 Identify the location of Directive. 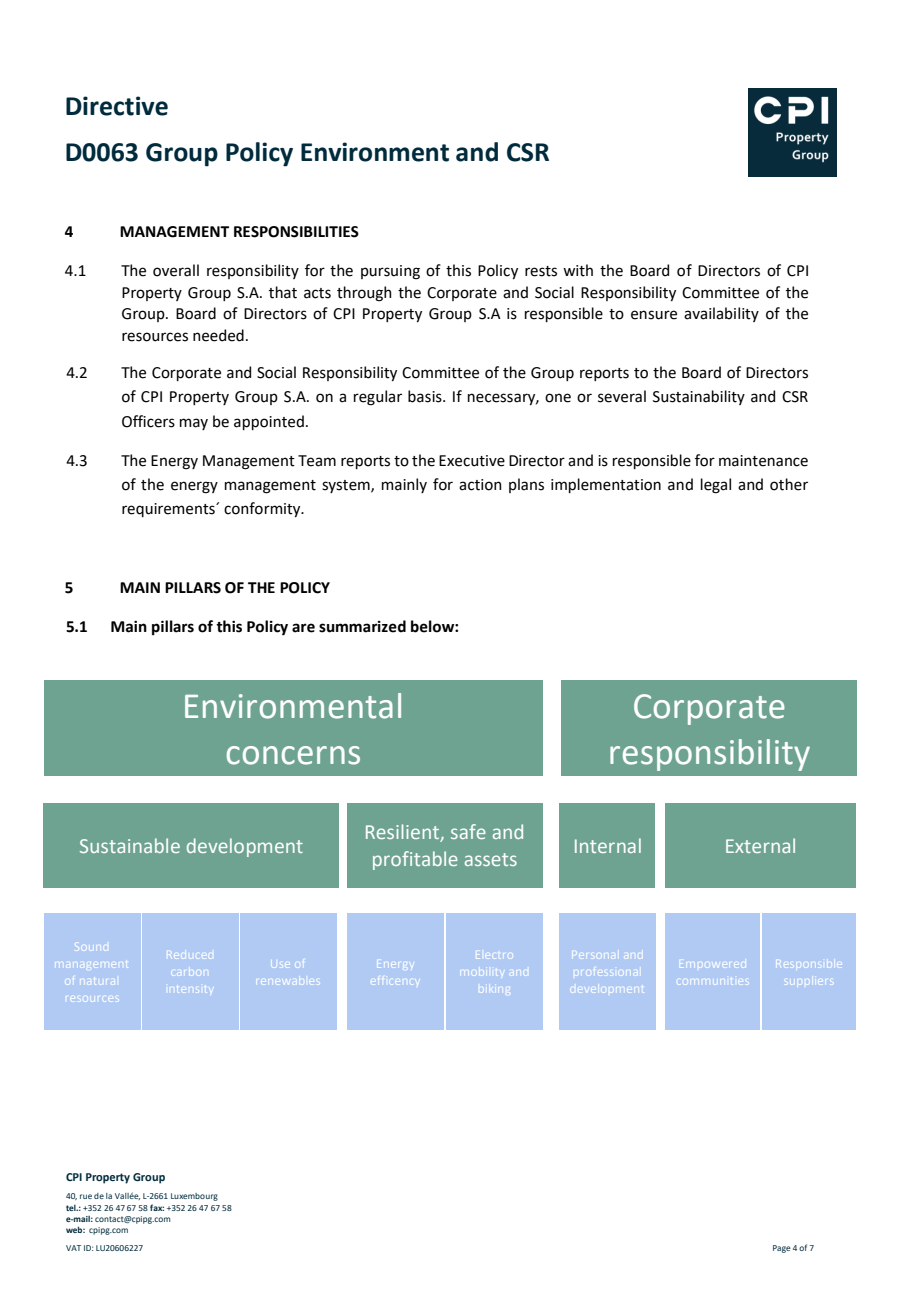
(117, 106).
